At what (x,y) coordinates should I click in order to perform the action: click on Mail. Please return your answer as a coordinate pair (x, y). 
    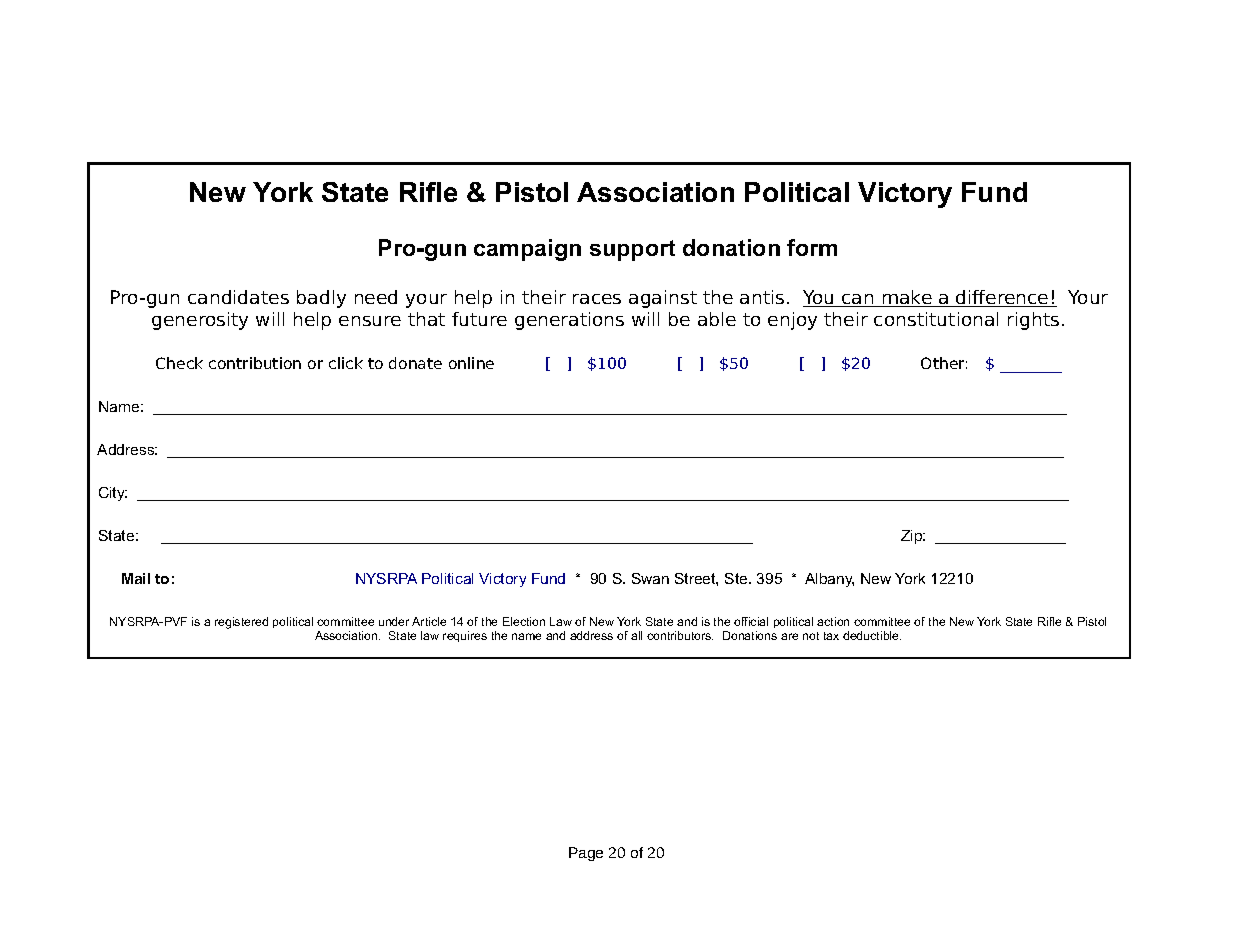
    Looking at the image, I should click on (136, 578).
